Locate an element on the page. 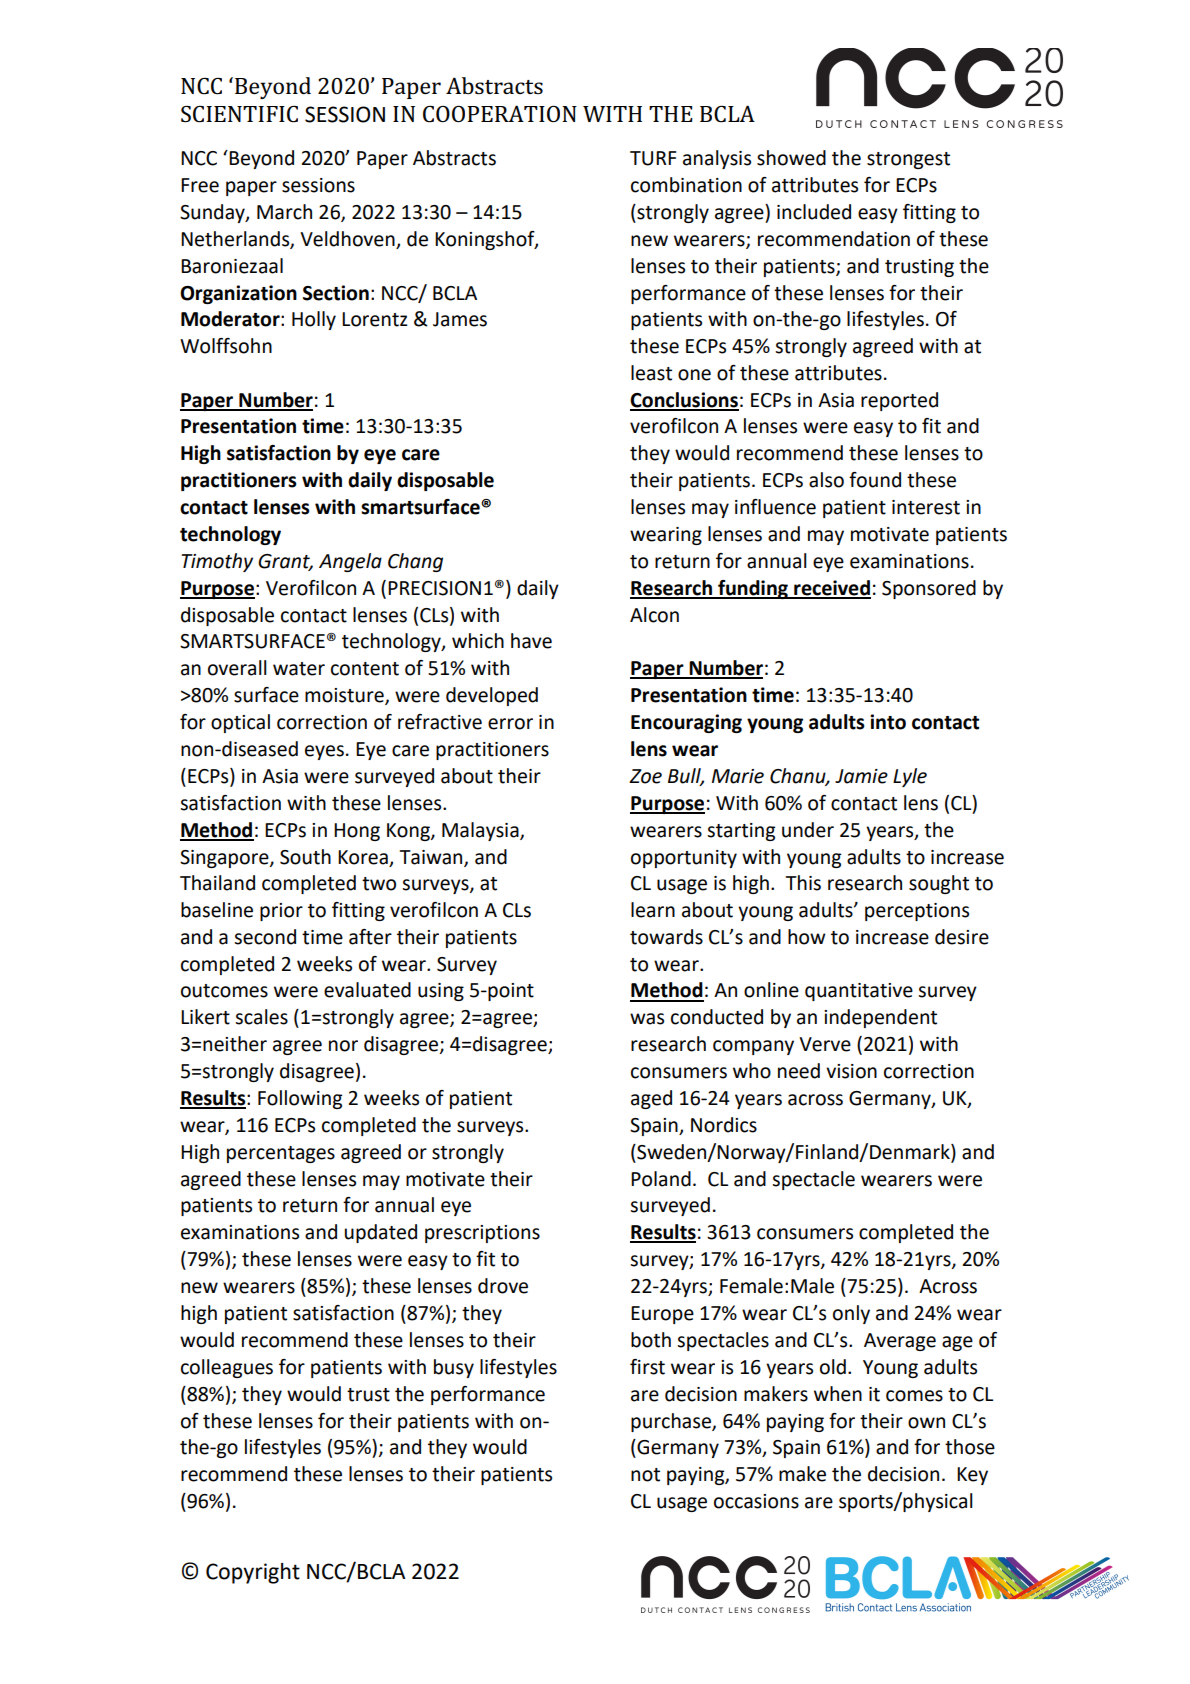  TURF is located at coordinates (653, 158).
